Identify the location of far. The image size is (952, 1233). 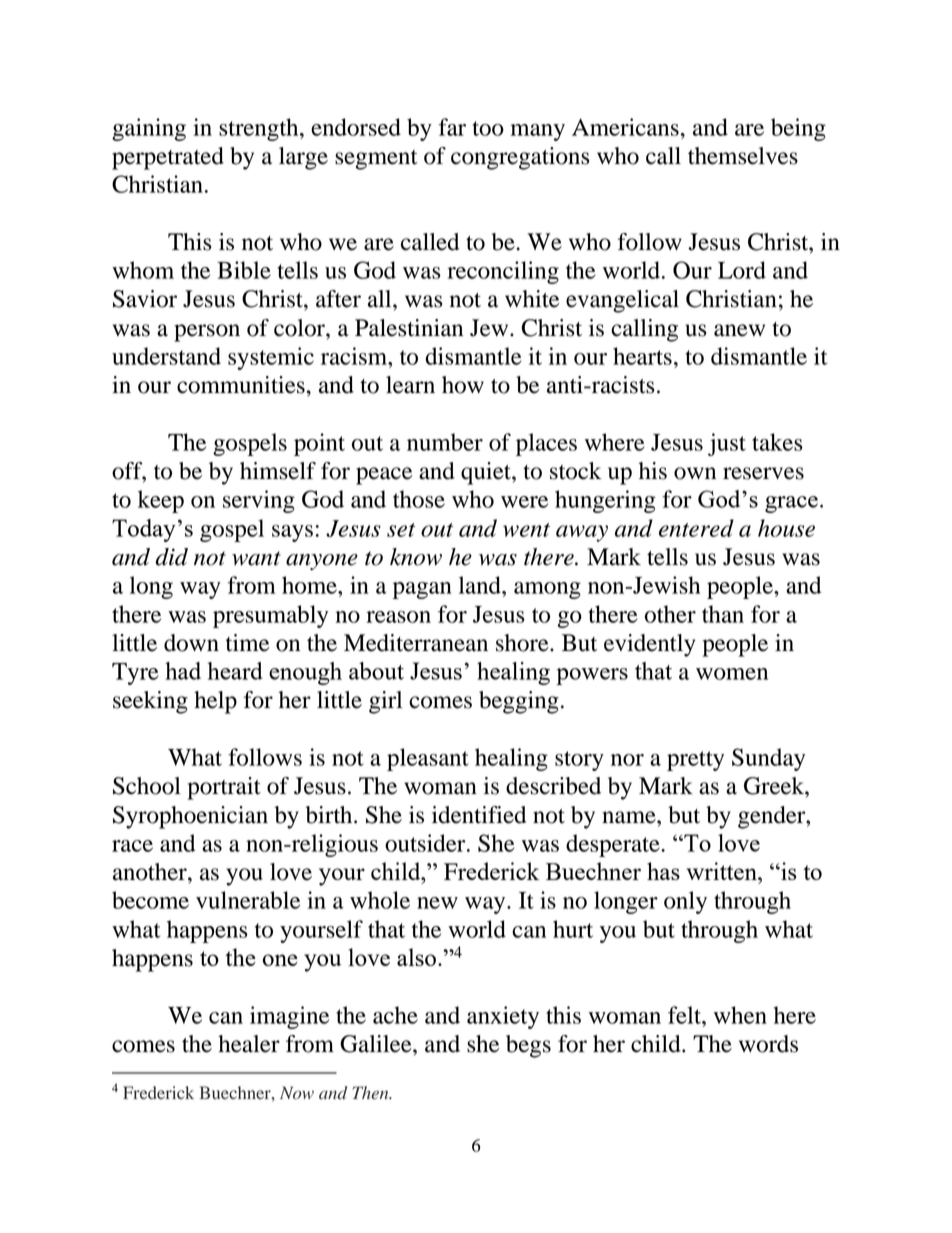
(452, 127).
